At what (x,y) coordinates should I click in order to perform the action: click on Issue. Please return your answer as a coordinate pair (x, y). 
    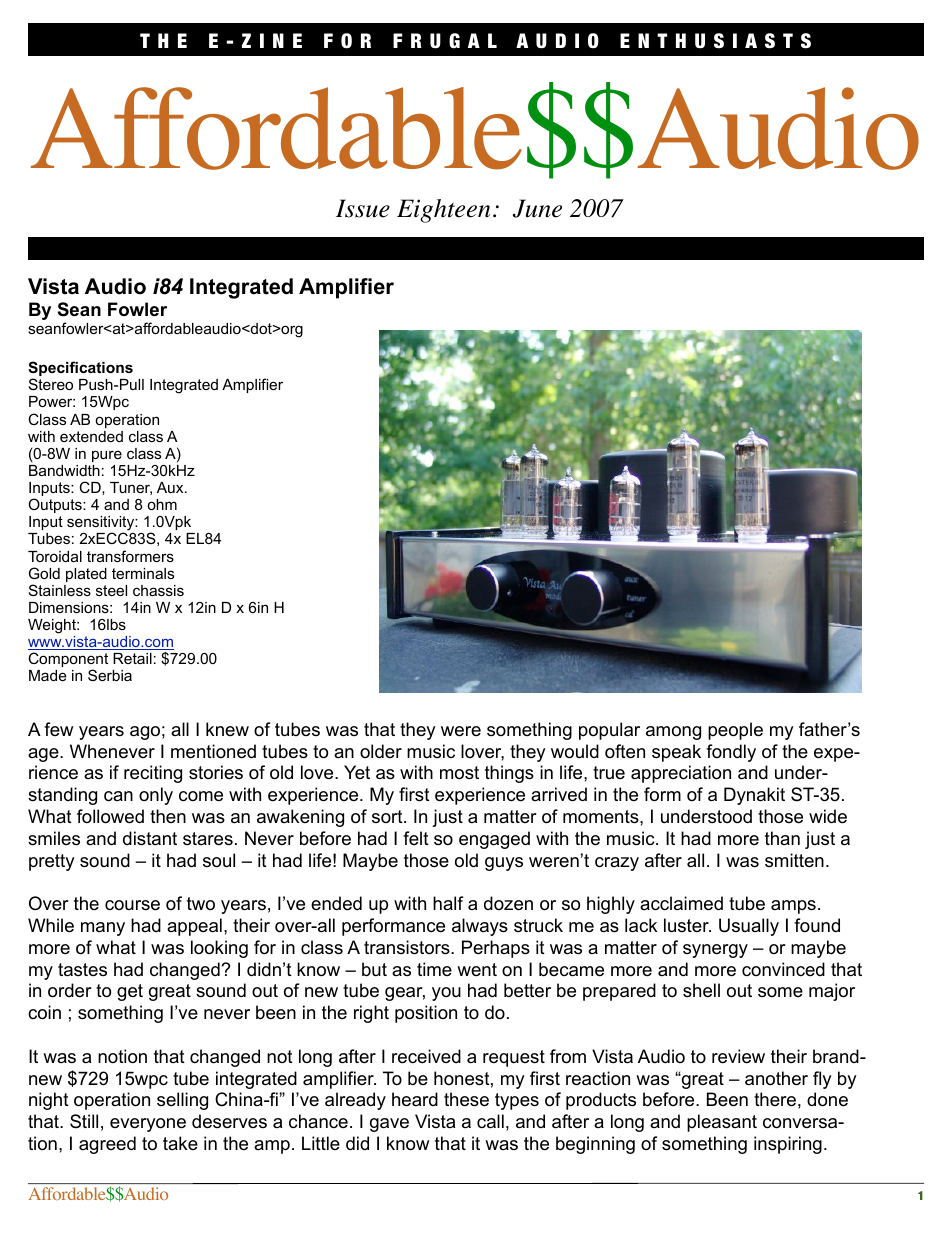
    Looking at the image, I should click on (363, 208).
